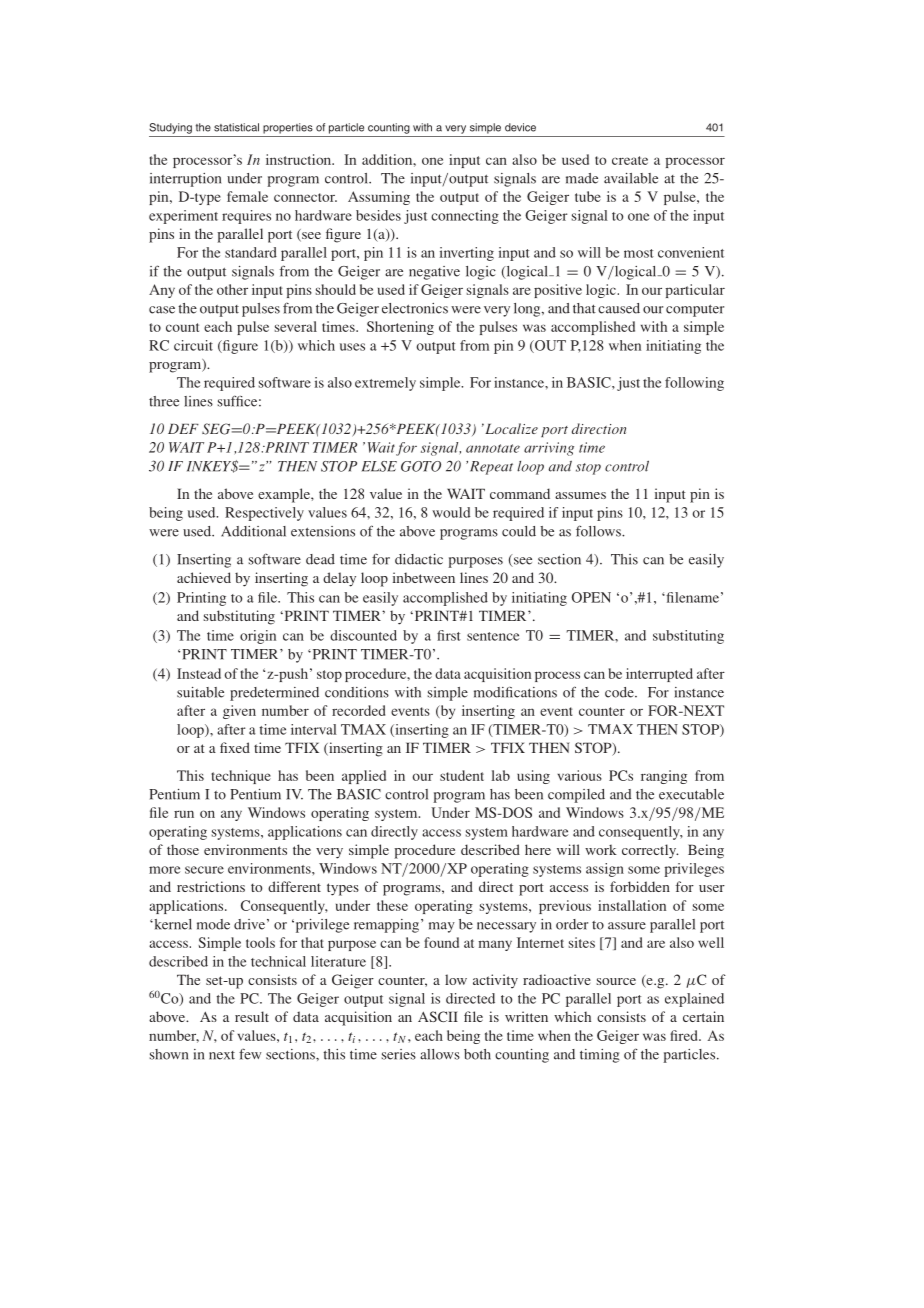 This screenshot has height=1308, width=924. Describe the element at coordinates (236, 127) in the screenshot. I see `statistical` at that location.
